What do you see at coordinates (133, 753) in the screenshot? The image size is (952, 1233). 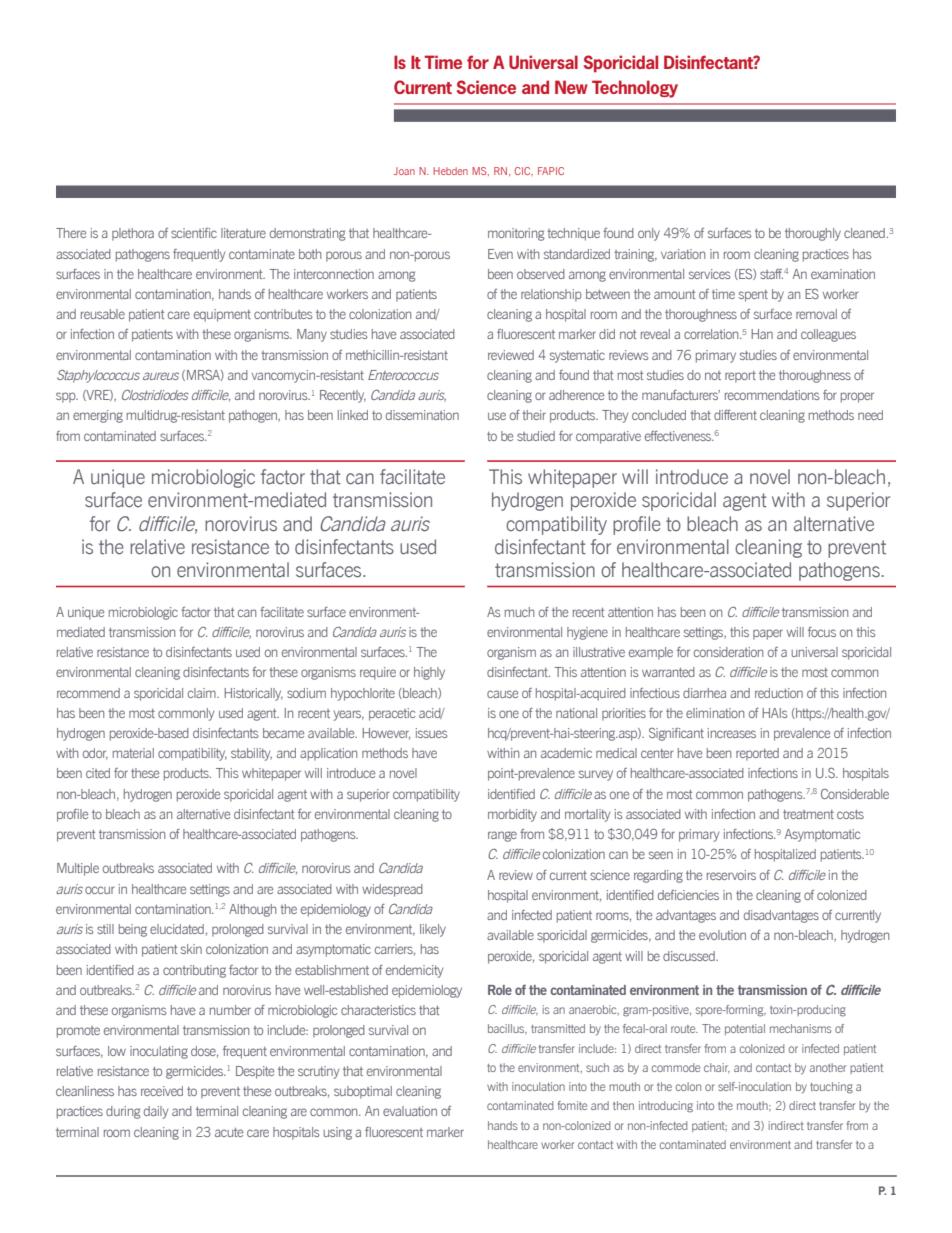 I see `material` at bounding box center [133, 753].
